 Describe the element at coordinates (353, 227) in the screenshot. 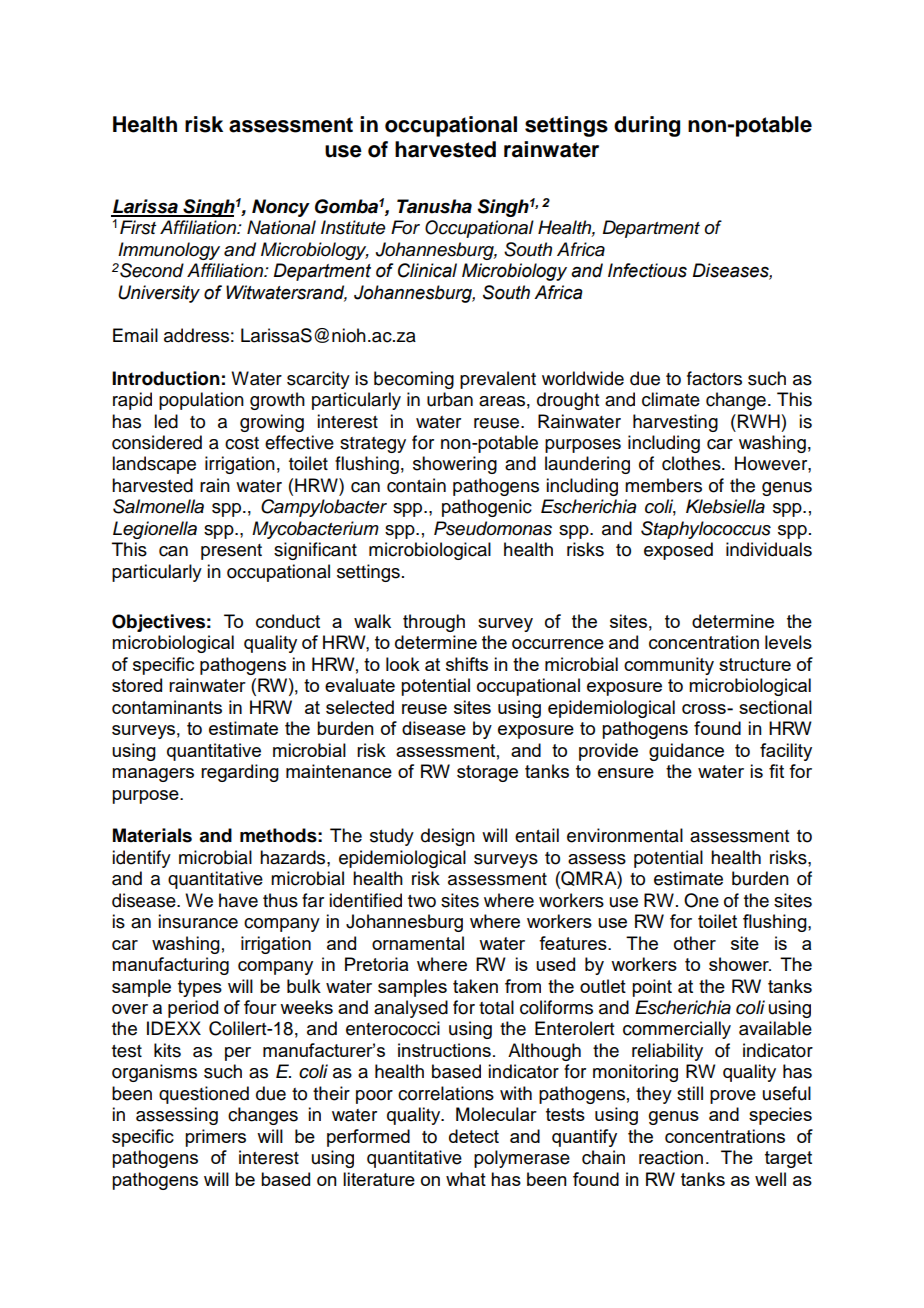

I see `Institute` at that location.
